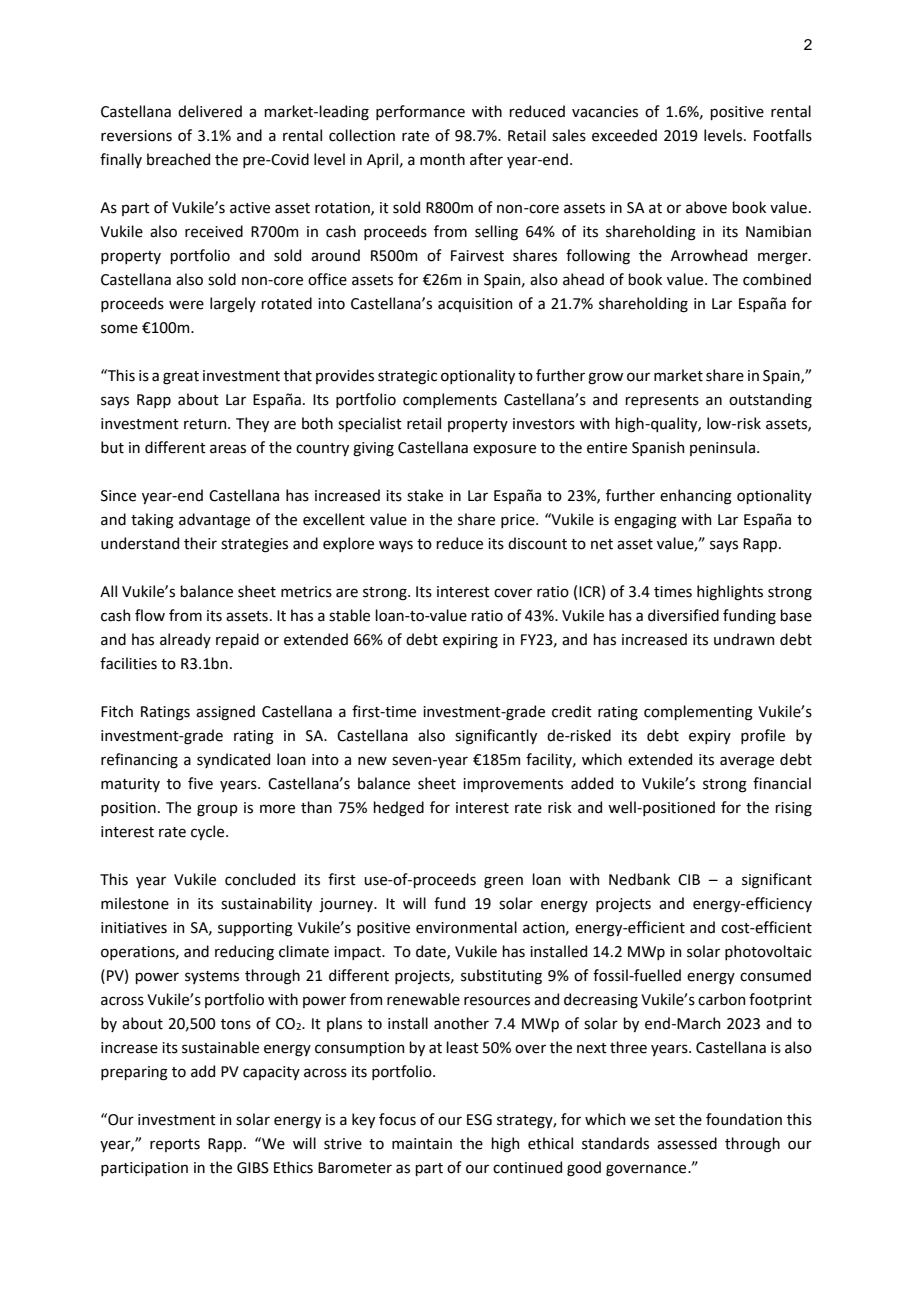  What do you see at coordinates (175, 1145) in the screenshot?
I see `reports` at bounding box center [175, 1145].
